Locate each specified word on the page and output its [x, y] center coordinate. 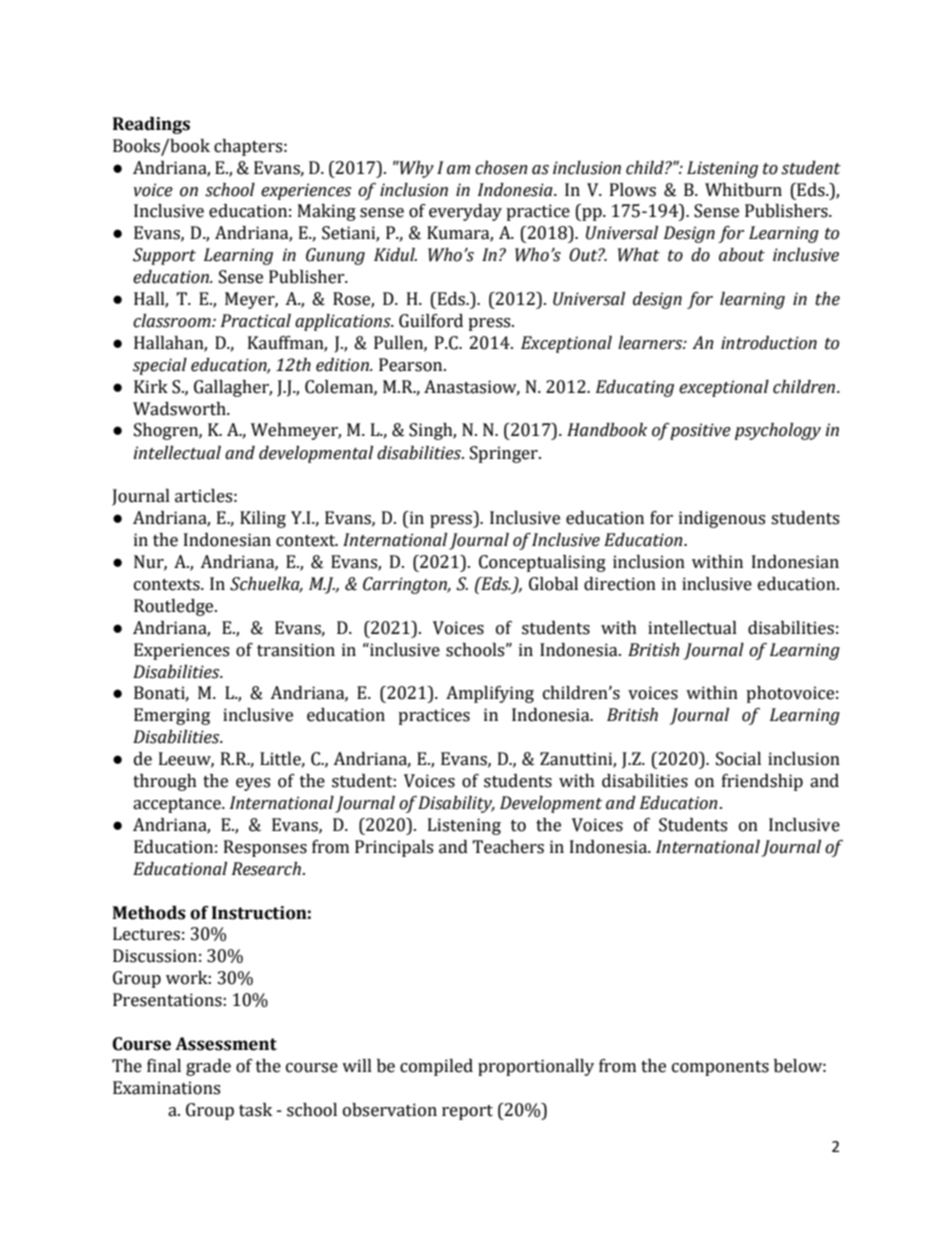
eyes [253, 784]
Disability [456, 804]
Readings [151, 125]
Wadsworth [180, 409]
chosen [501, 168]
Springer [505, 454]
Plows [633, 190]
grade [208, 1067]
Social [738, 759]
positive [700, 431]
